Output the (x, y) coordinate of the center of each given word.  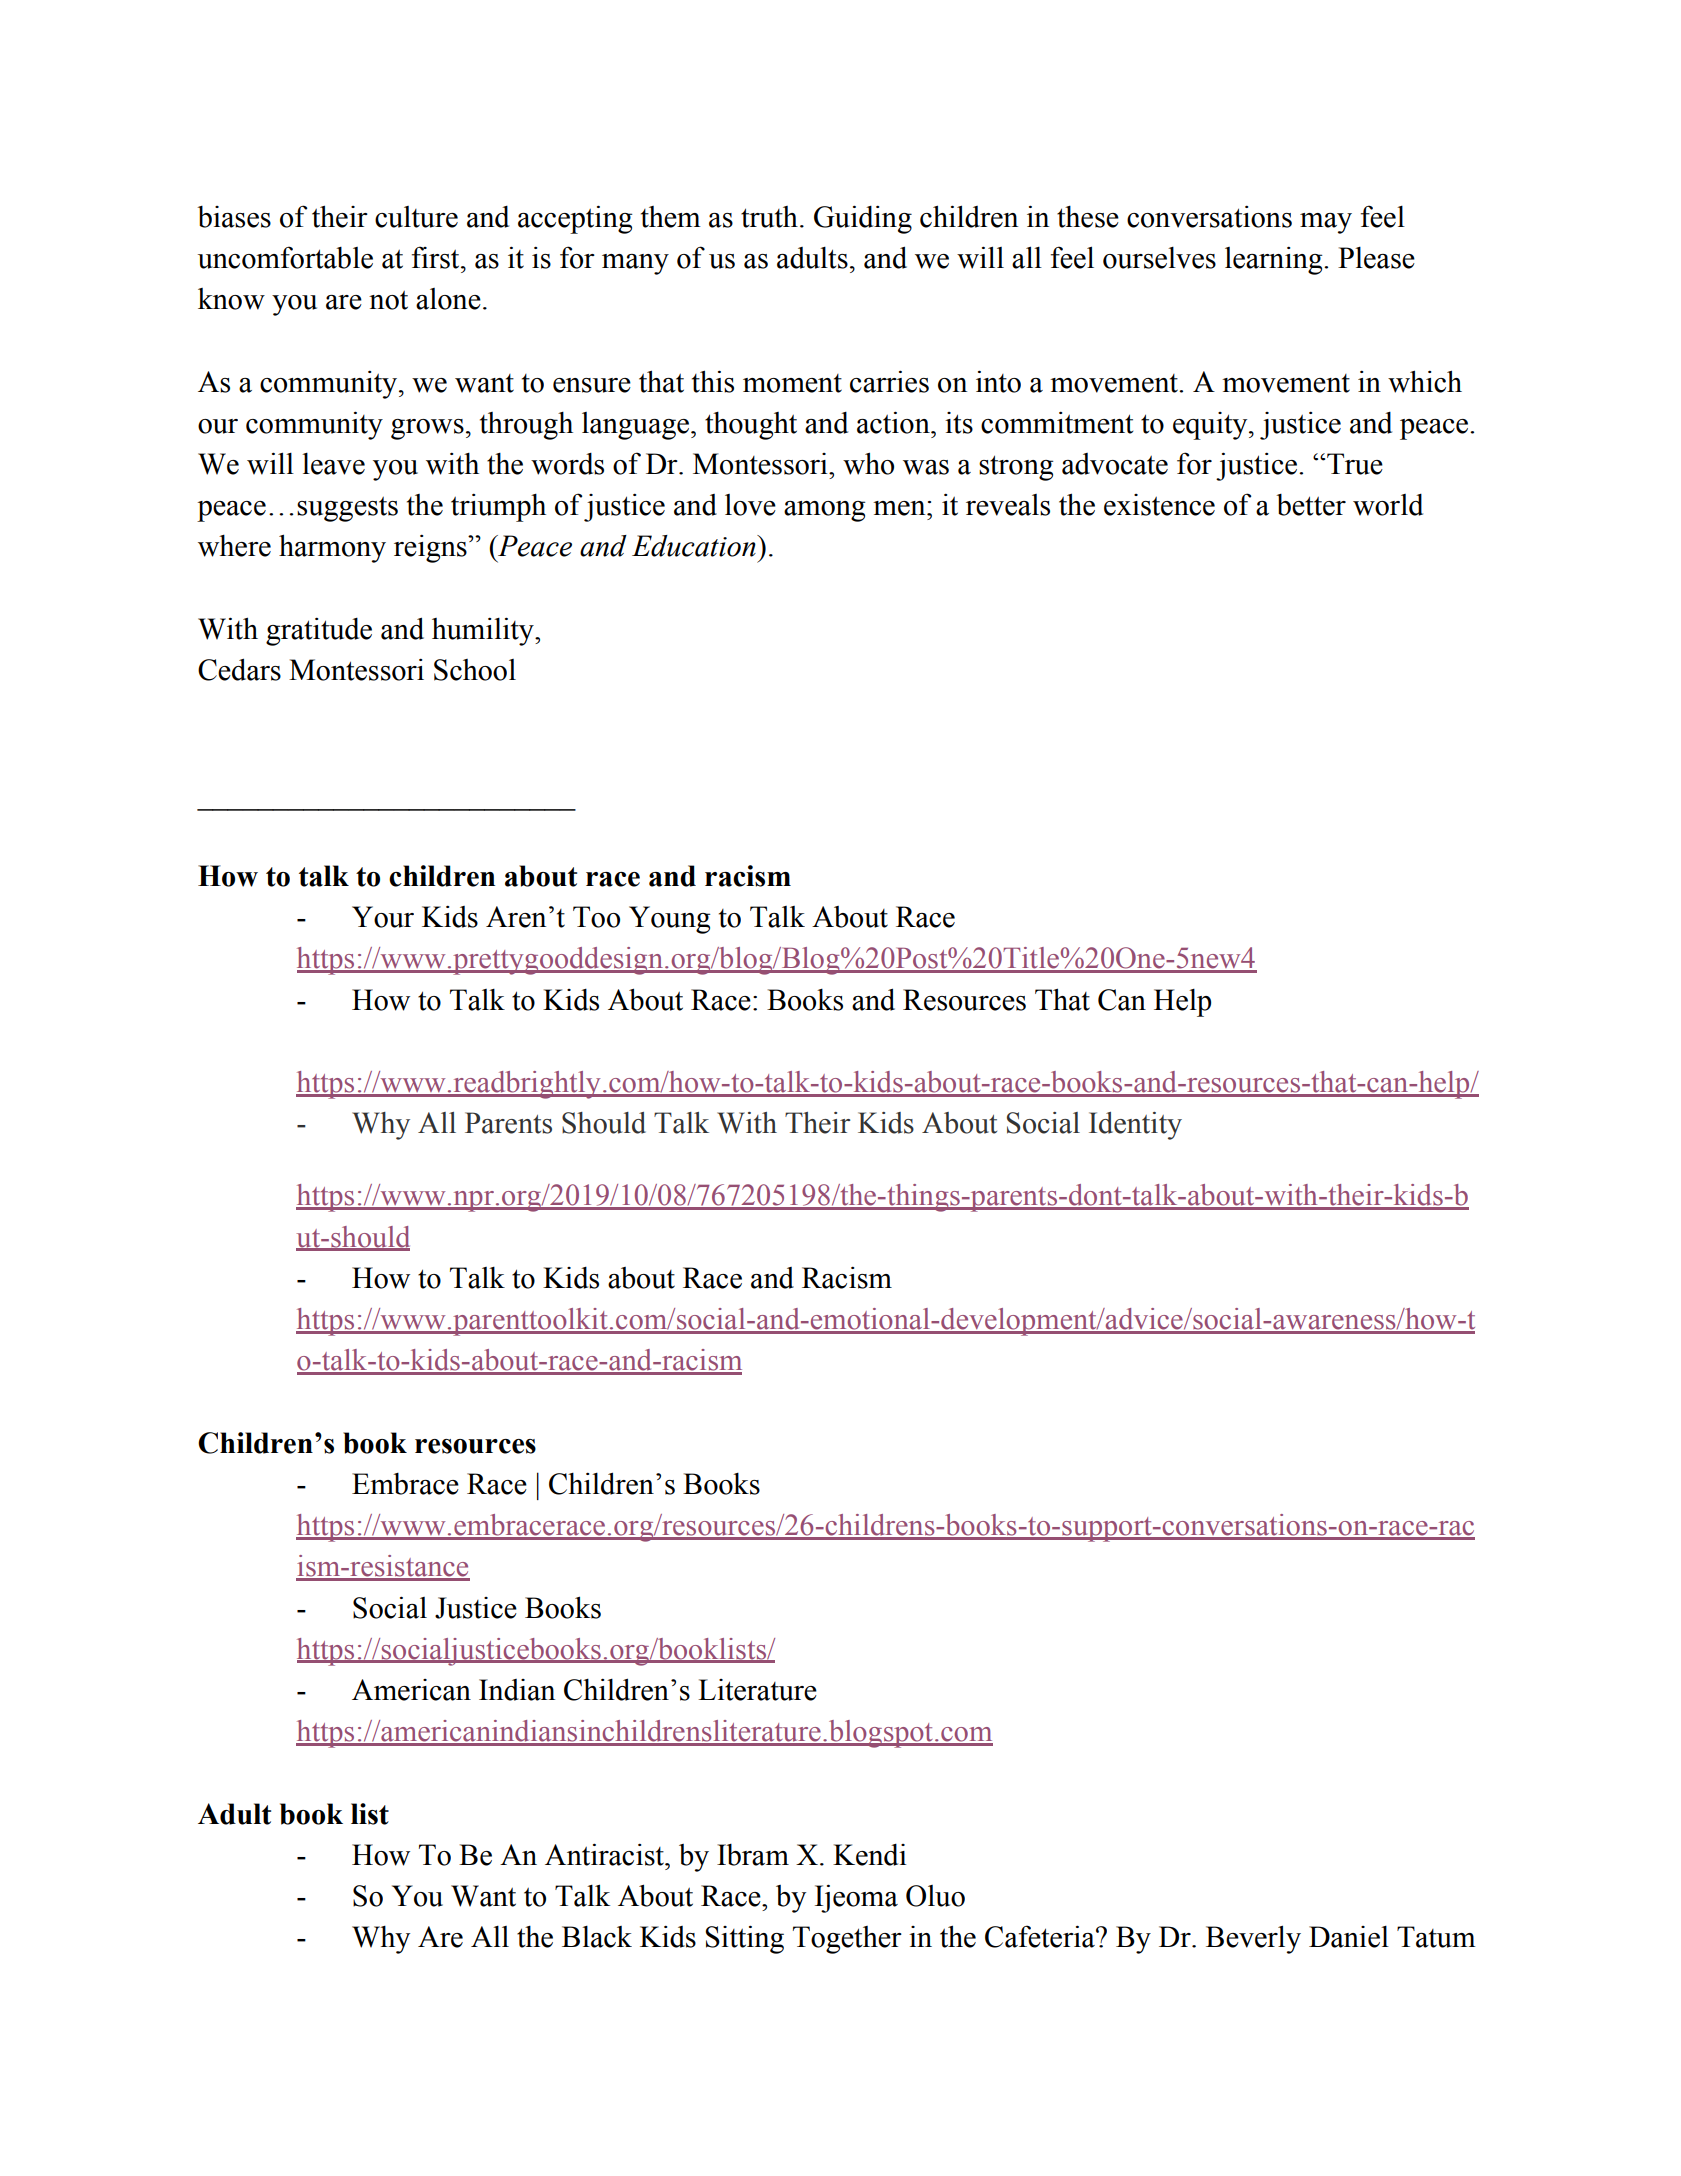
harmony (332, 548)
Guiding (863, 219)
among (824, 511)
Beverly (1253, 1939)
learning (1275, 261)
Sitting (744, 1939)
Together (847, 1940)
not (388, 300)
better (1311, 505)
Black (597, 1937)
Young (669, 920)
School (475, 670)
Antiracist (605, 1854)
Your (383, 917)
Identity (1135, 1126)
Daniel (1349, 1937)
